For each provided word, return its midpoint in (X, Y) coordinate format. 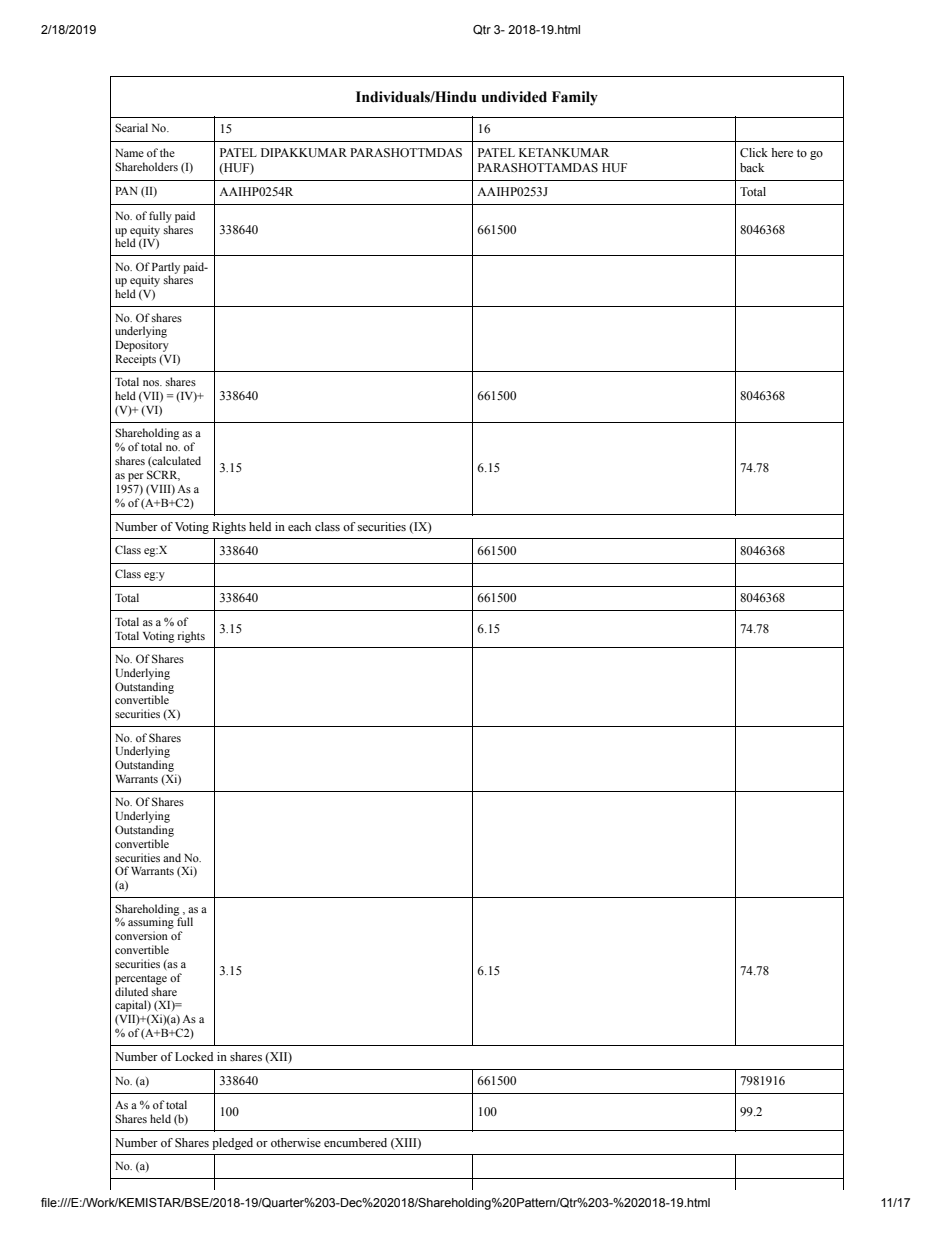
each (299, 526)
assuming (152, 923)
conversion (141, 935)
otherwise (296, 1142)
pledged (232, 1144)
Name (129, 153)
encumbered (355, 1142)
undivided (514, 97)
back (752, 167)
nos (152, 383)
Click (754, 152)
